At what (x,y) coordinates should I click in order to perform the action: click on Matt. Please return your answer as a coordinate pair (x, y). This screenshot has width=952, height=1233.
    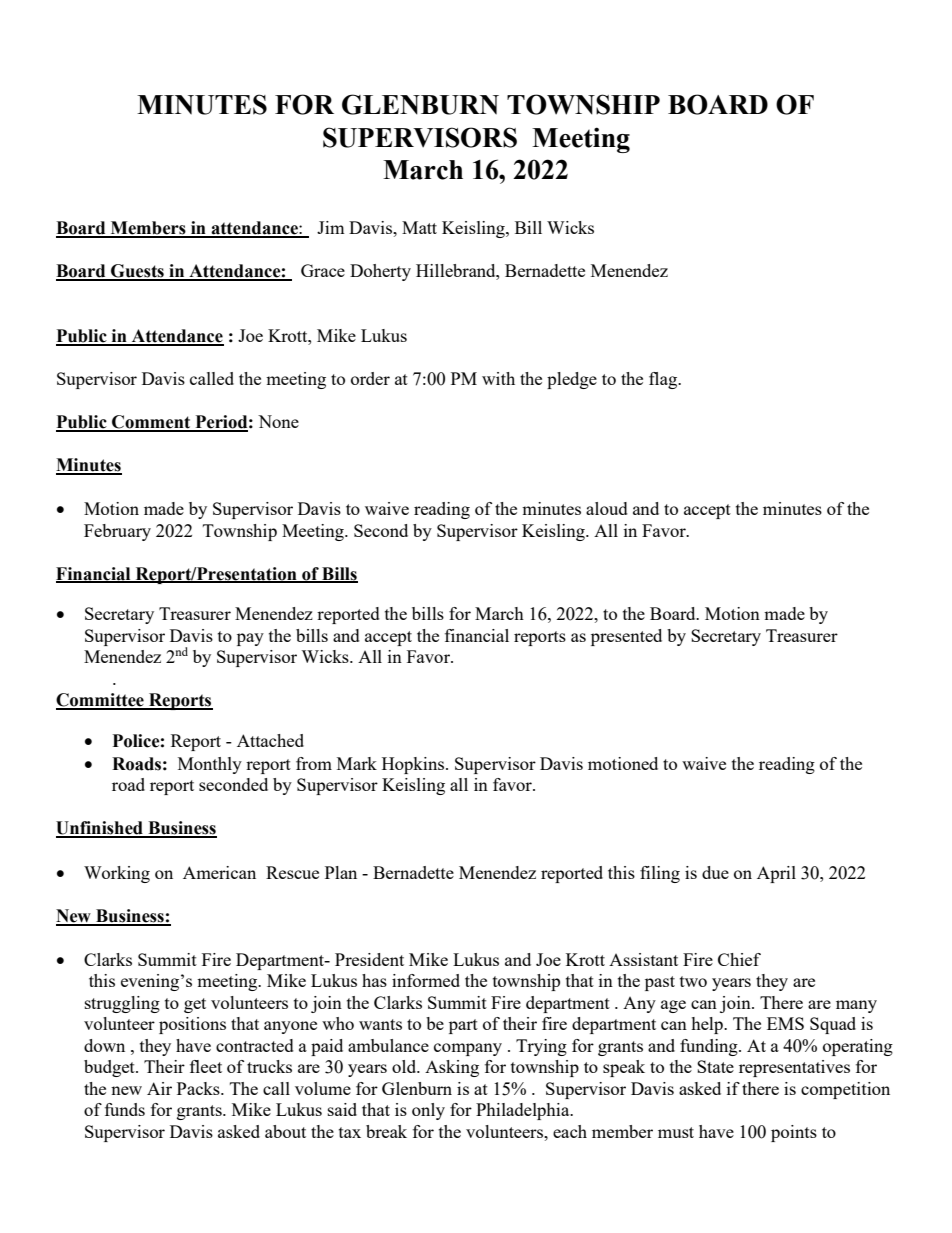
    Looking at the image, I should click on (419, 227).
